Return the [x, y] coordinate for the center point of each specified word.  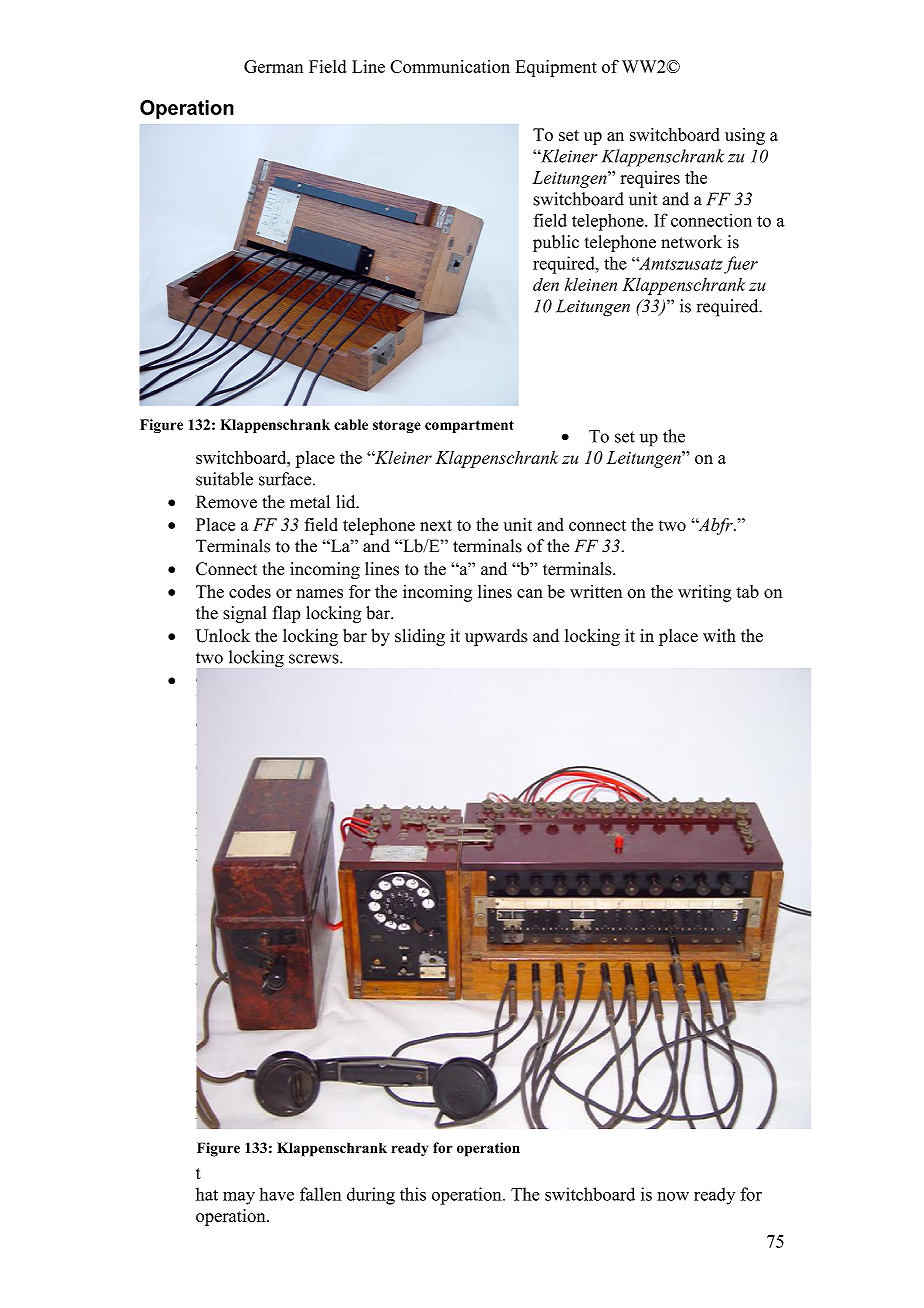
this [413, 1194]
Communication [450, 66]
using [745, 136]
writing [705, 593]
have [277, 1194]
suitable [224, 479]
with [719, 635]
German [273, 66]
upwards [496, 637]
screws [315, 659]
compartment [469, 426]
